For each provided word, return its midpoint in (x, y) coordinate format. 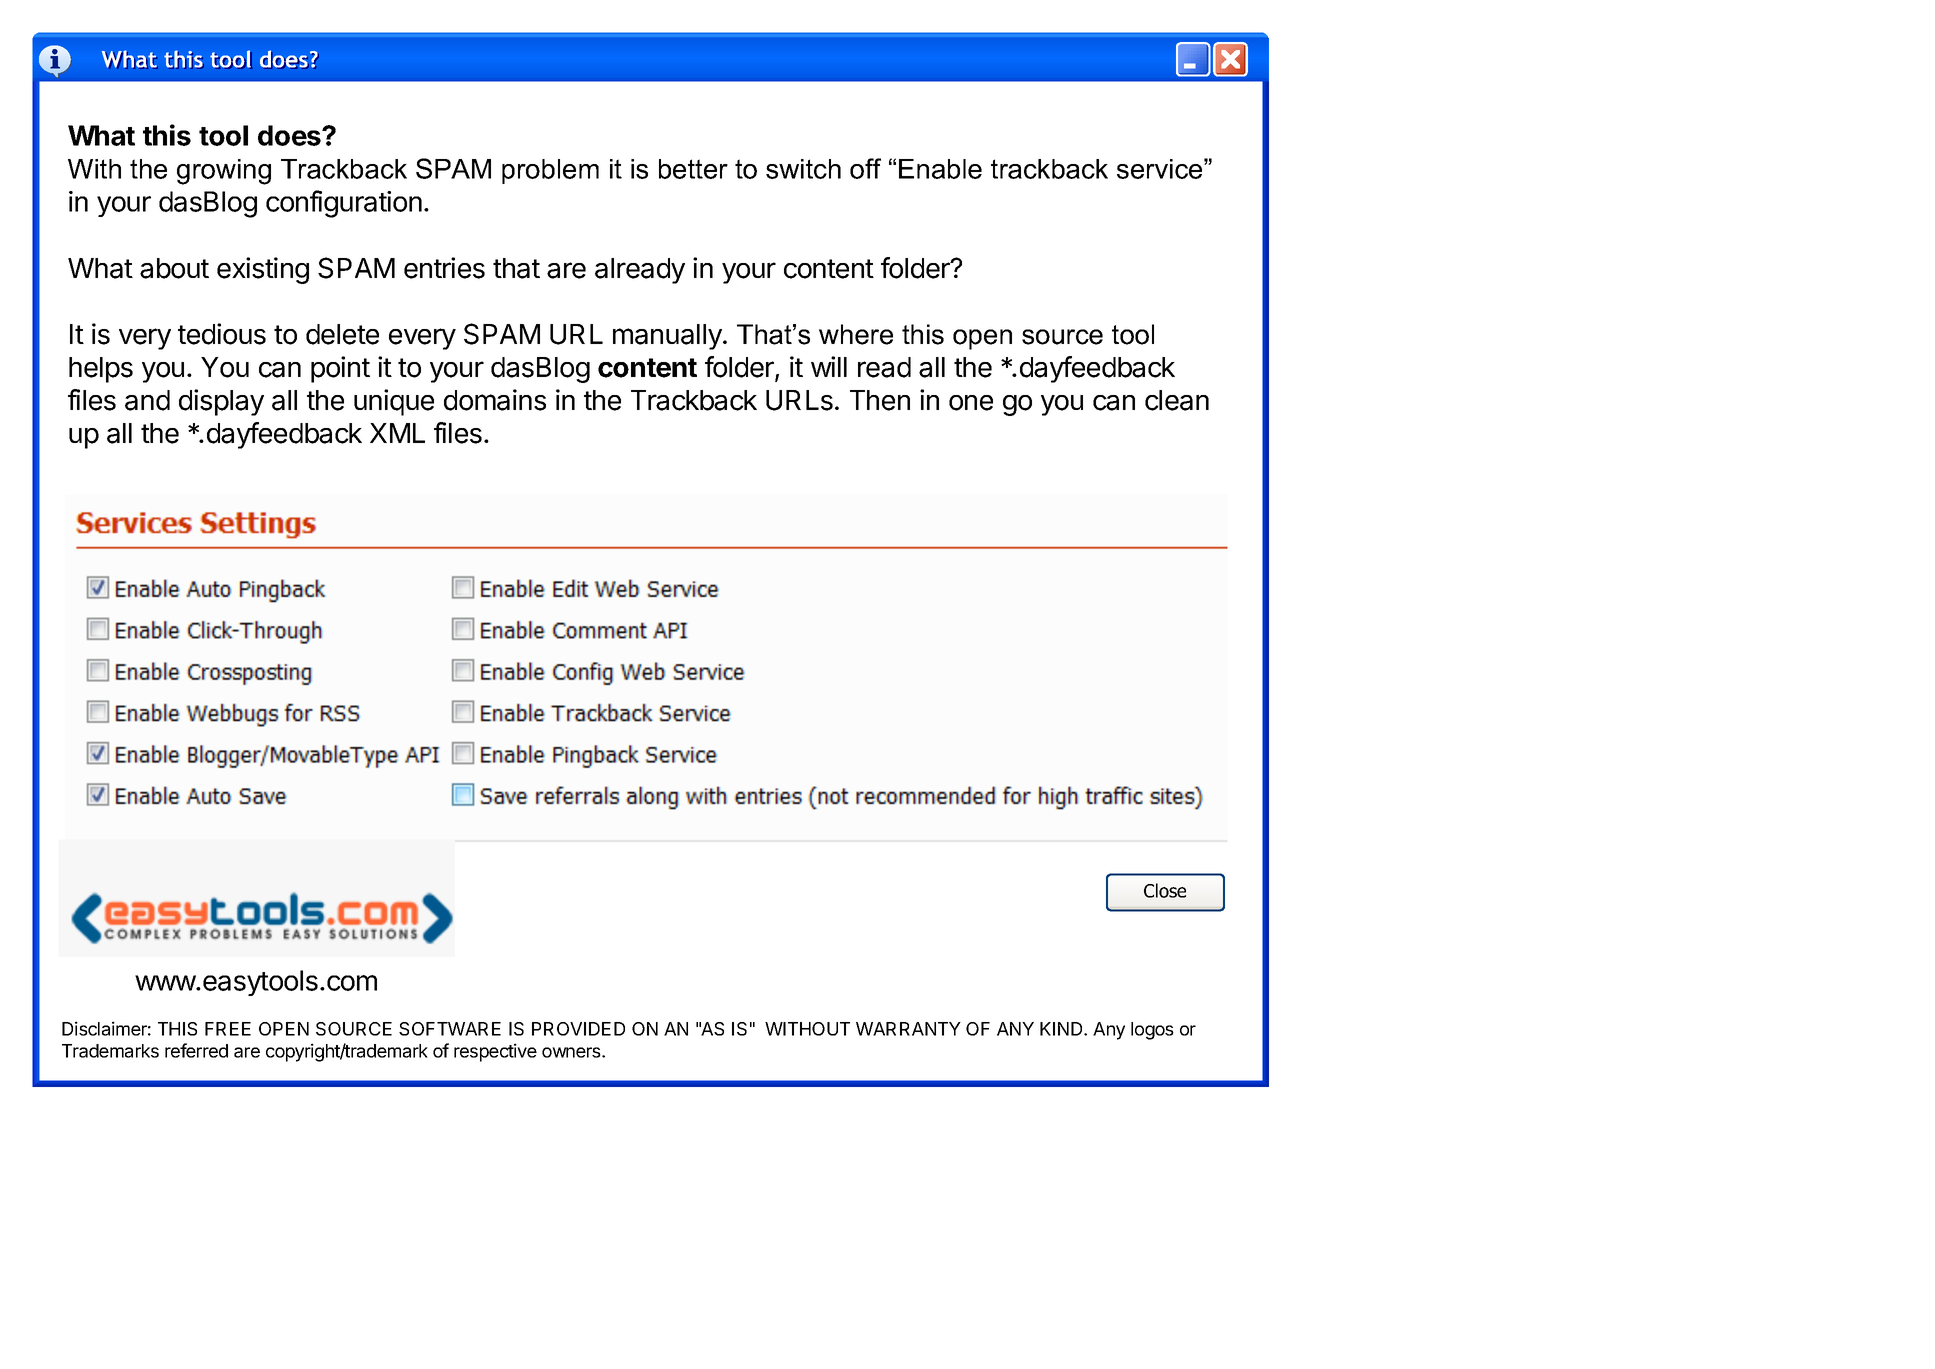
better (693, 169)
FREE (228, 1029)
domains (495, 400)
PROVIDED (578, 1029)
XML (397, 433)
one (971, 403)
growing (224, 172)
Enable (940, 169)
